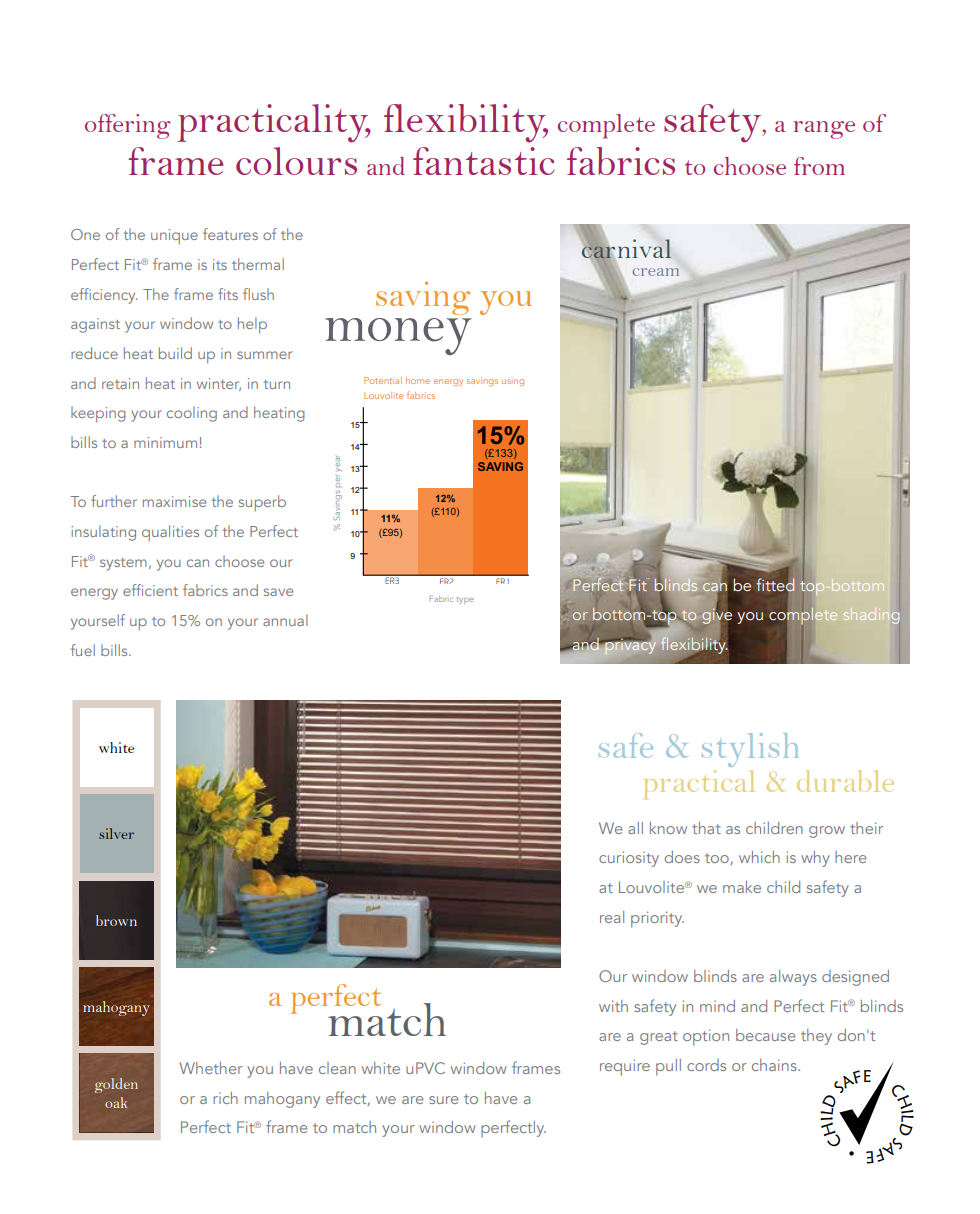  Describe the element at coordinates (285, 620) in the screenshot. I see `annual` at that location.
